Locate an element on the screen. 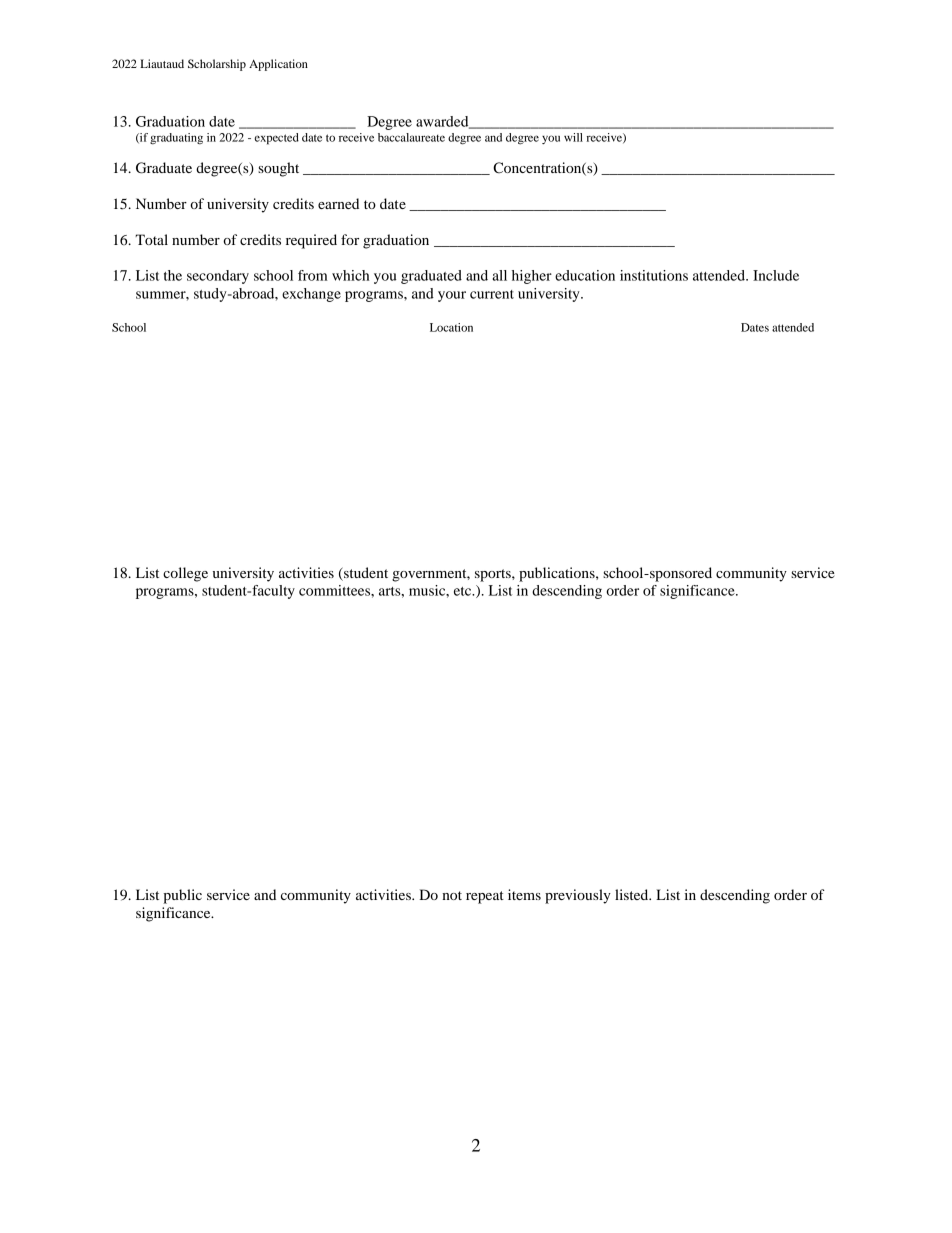 The height and width of the screenshot is (1233, 952). will is located at coordinates (573, 137).
